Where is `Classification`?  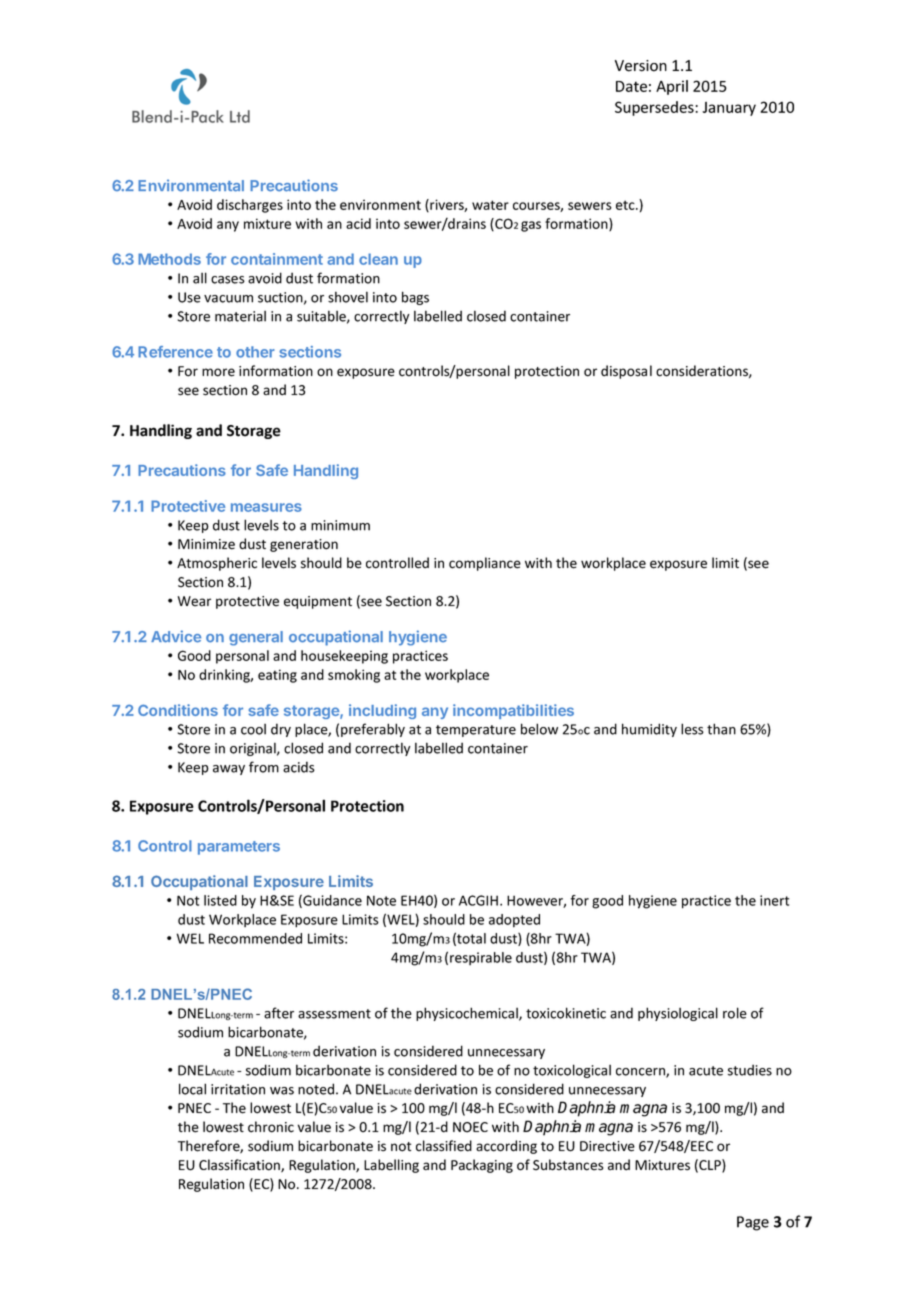
Classification is located at coordinates (240, 1166).
